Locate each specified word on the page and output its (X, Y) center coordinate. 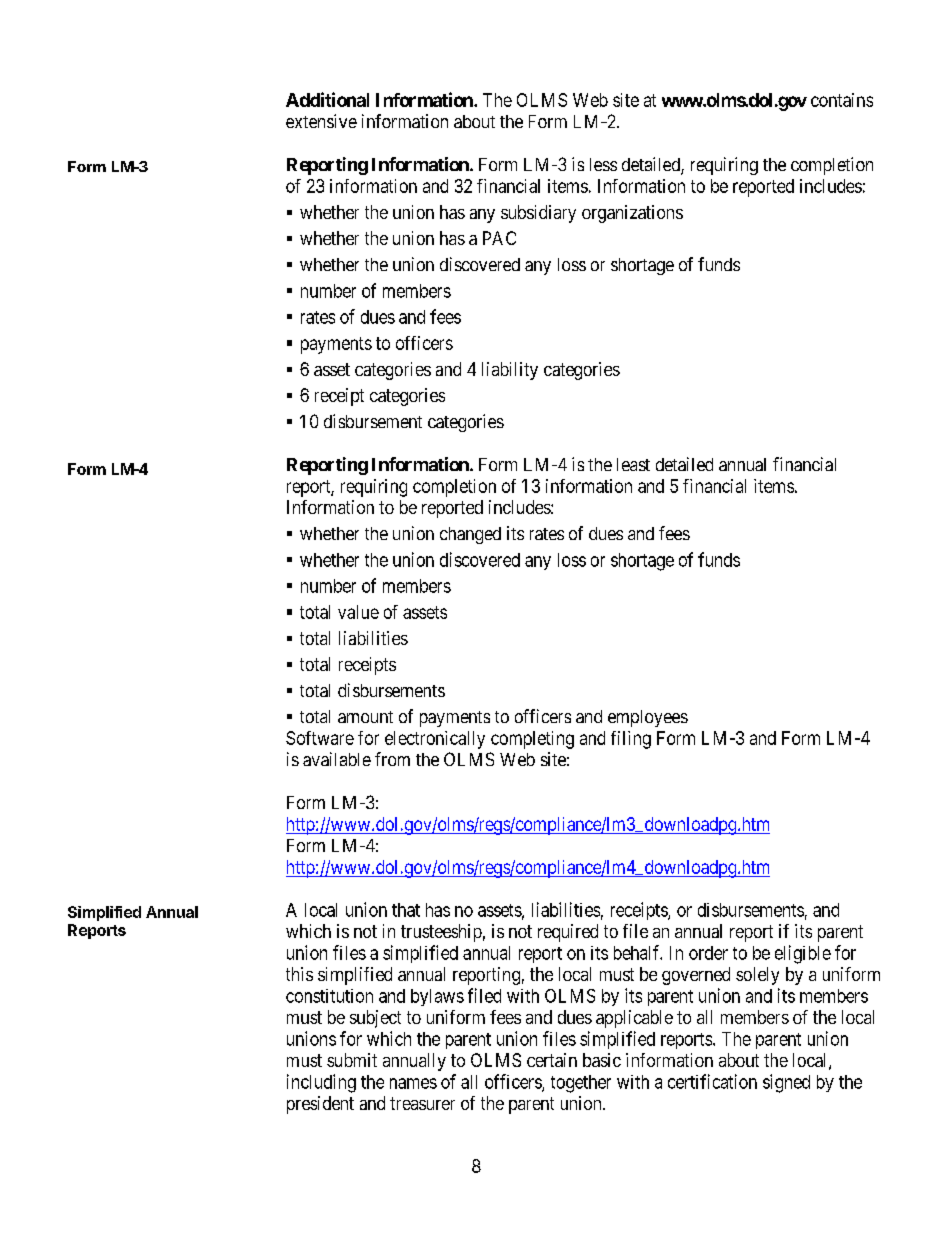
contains (842, 100)
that (406, 910)
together (581, 1084)
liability (510, 371)
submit (352, 1060)
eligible (803, 954)
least (633, 464)
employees (648, 718)
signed (786, 1083)
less (603, 164)
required (568, 933)
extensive (321, 121)
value (358, 612)
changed (470, 535)
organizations (632, 214)
